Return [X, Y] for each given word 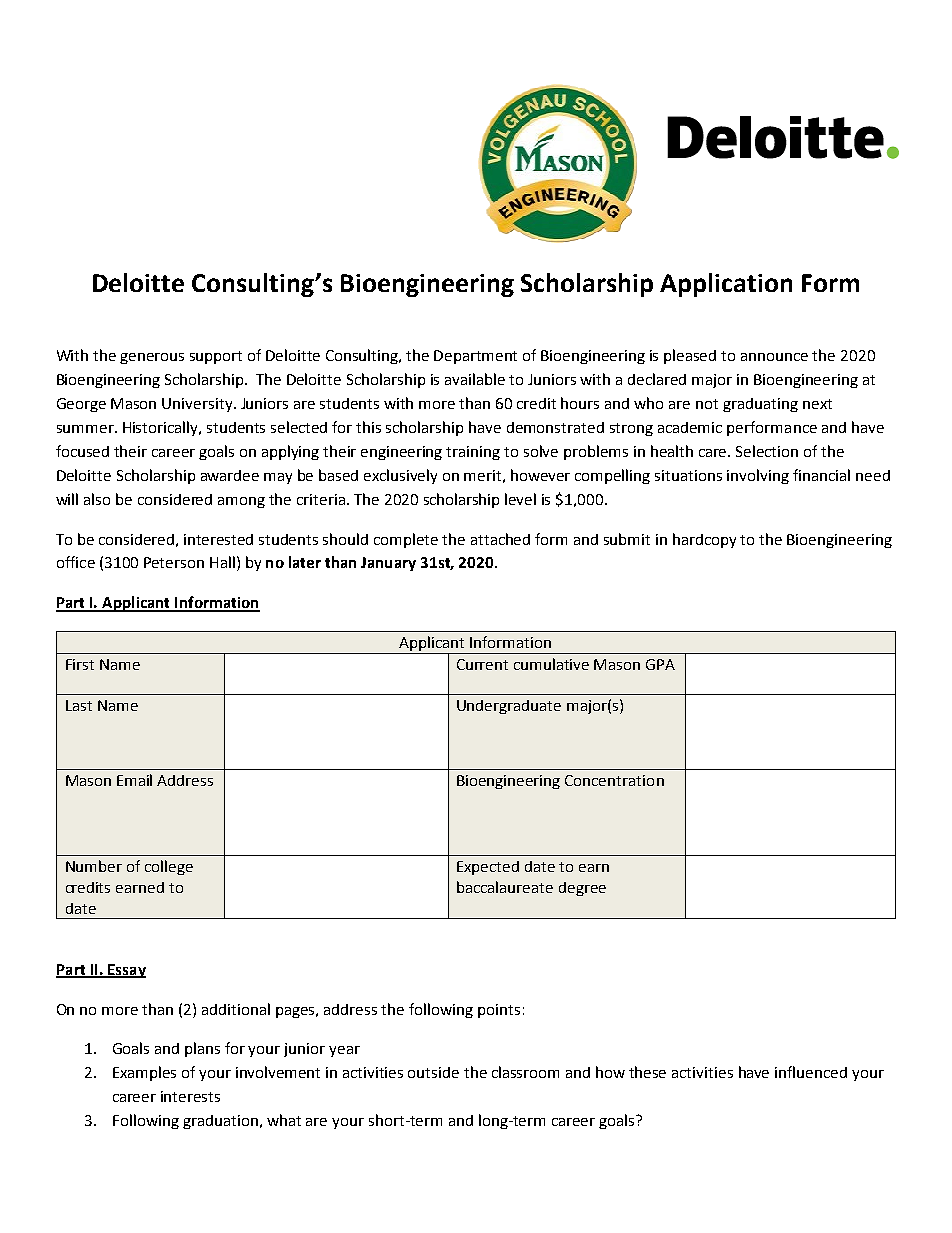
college [169, 867]
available [475, 379]
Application [726, 285]
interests [190, 1096]
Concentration [614, 780]
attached [500, 539]
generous [152, 358]
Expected [488, 868]
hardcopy [704, 540]
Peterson [174, 562]
